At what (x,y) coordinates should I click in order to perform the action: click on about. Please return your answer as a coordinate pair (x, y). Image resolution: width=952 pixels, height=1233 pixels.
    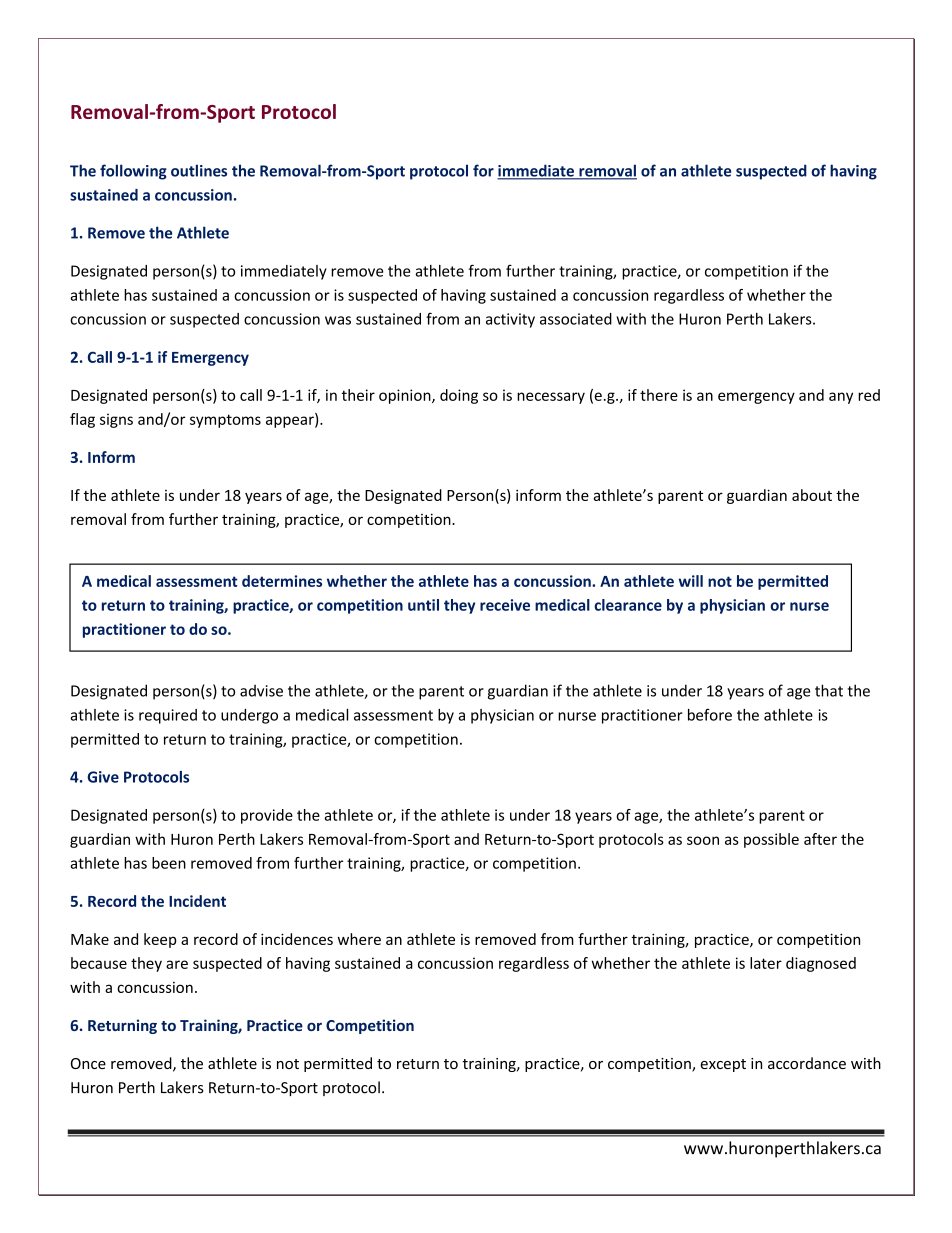
    Looking at the image, I should click on (812, 495).
